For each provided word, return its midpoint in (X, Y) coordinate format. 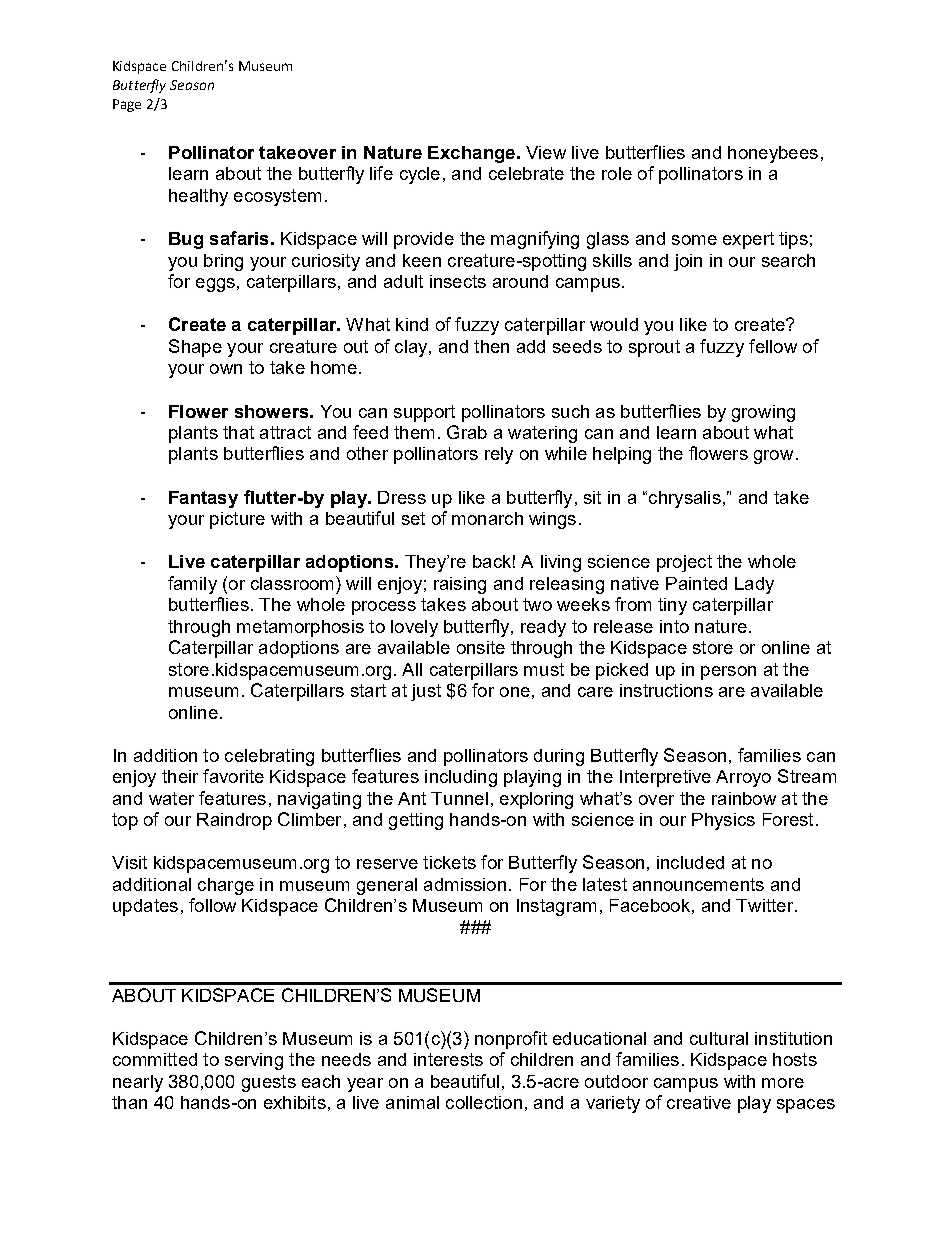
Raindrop (234, 821)
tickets (449, 862)
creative (699, 1102)
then (491, 346)
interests (448, 1059)
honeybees (773, 154)
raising (460, 585)
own (226, 369)
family (192, 585)
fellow (773, 346)
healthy (198, 197)
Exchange (471, 154)
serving (254, 1061)
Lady (754, 585)
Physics (723, 821)
